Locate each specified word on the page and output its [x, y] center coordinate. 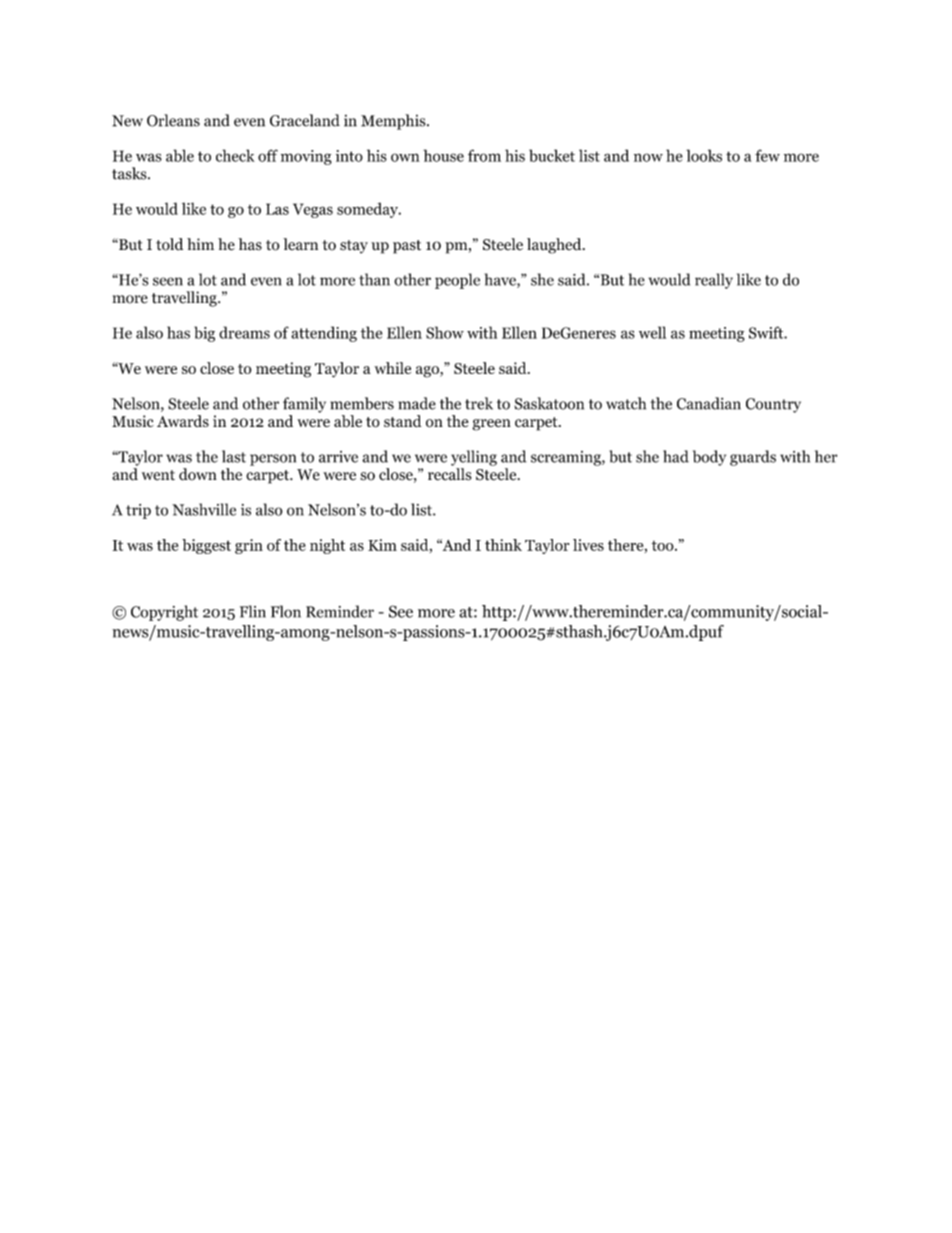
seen [168, 281]
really [714, 281]
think [503, 545]
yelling [474, 458]
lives [588, 545]
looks [704, 155]
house [443, 155]
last [234, 456]
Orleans [173, 120]
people [457, 281]
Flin [253, 611]
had [676, 456]
